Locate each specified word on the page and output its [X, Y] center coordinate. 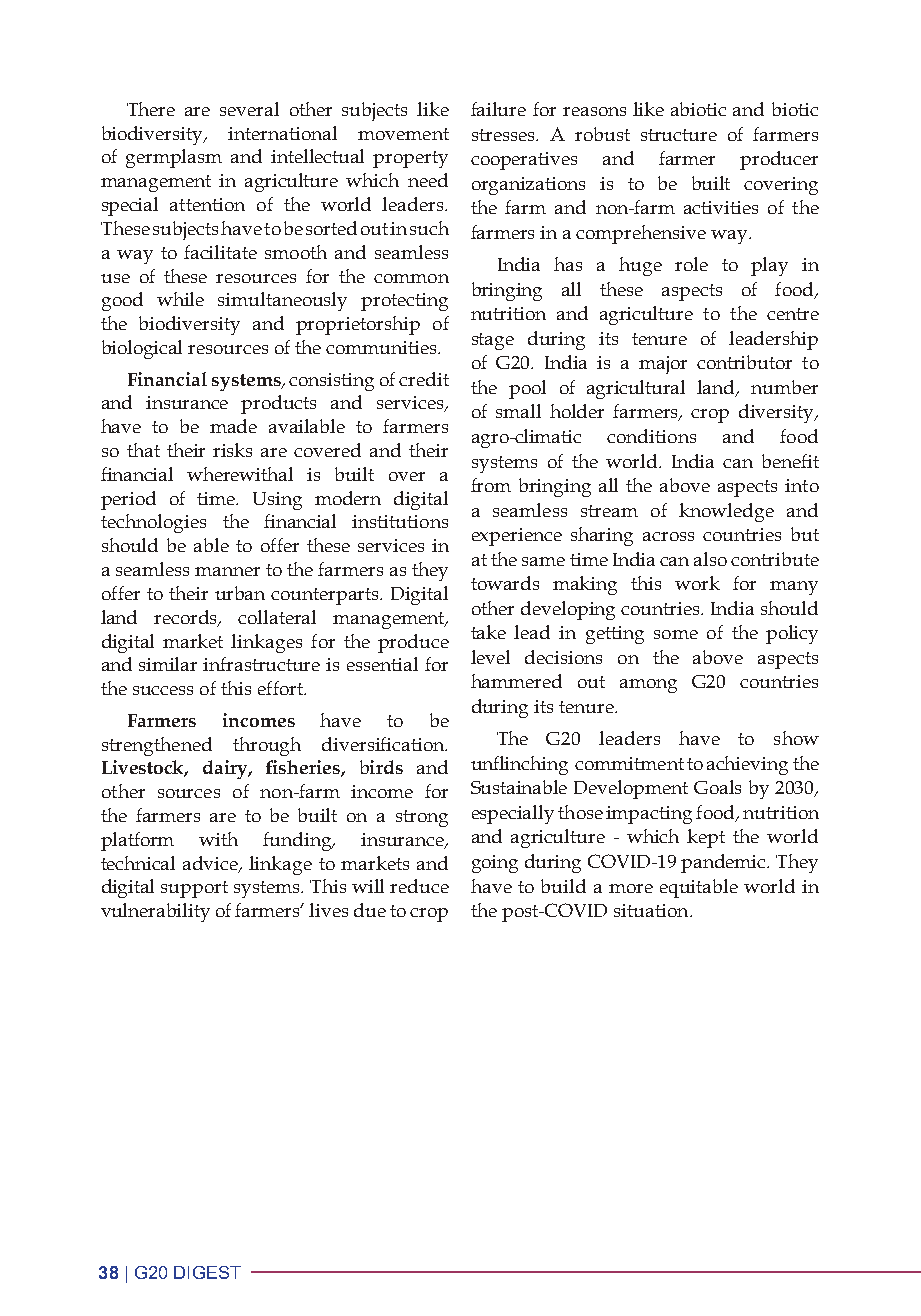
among [648, 686]
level [490, 657]
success [163, 690]
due [370, 910]
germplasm [174, 158]
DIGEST [207, 1272]
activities [721, 207]
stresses [505, 135]
